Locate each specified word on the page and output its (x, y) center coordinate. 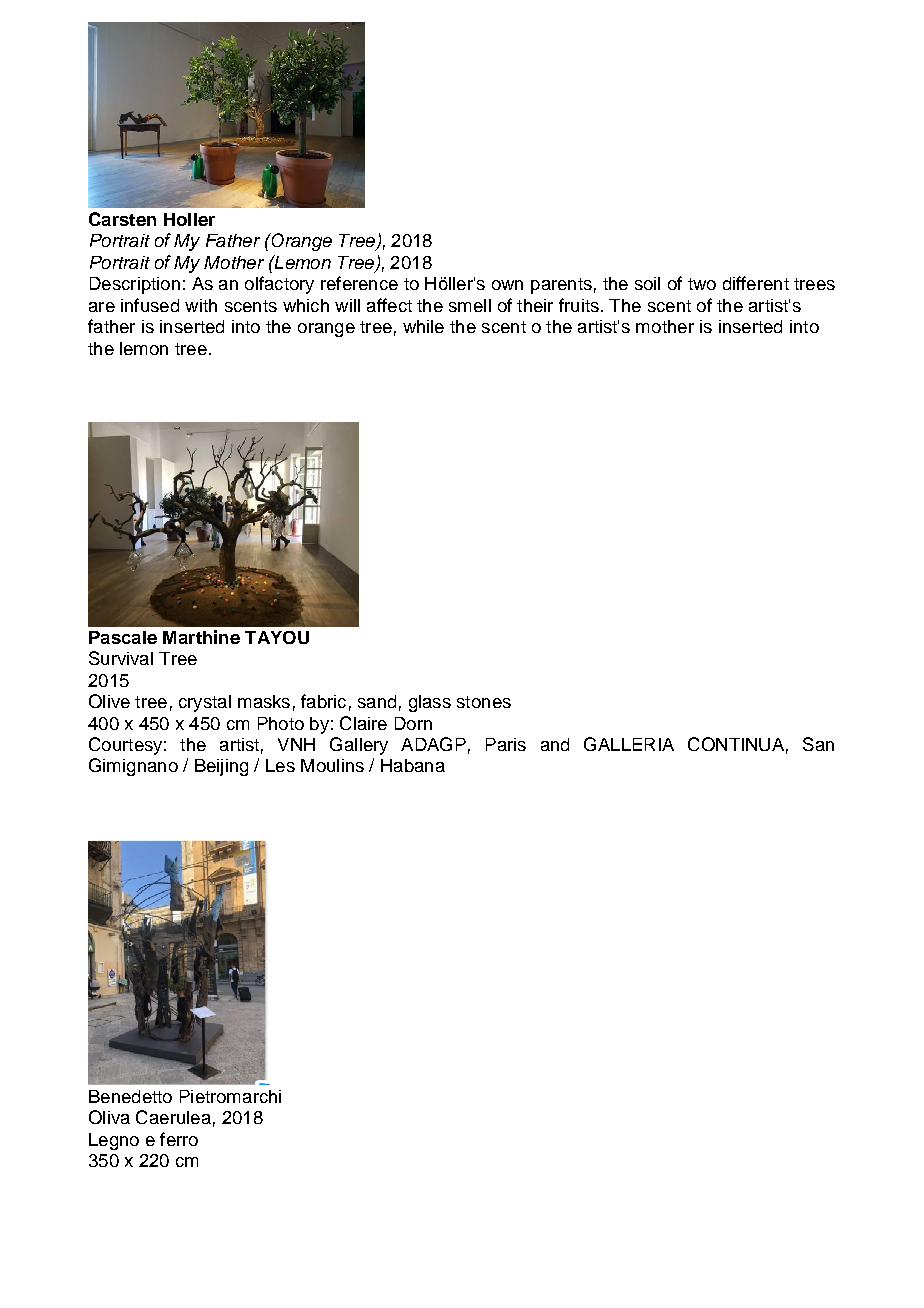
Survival (121, 658)
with (201, 305)
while (423, 326)
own (507, 285)
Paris (506, 744)
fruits (579, 305)
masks (264, 701)
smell (470, 305)
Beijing (221, 767)
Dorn (413, 723)
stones (484, 702)
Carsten (122, 219)
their (535, 305)
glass (430, 703)
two (702, 284)
